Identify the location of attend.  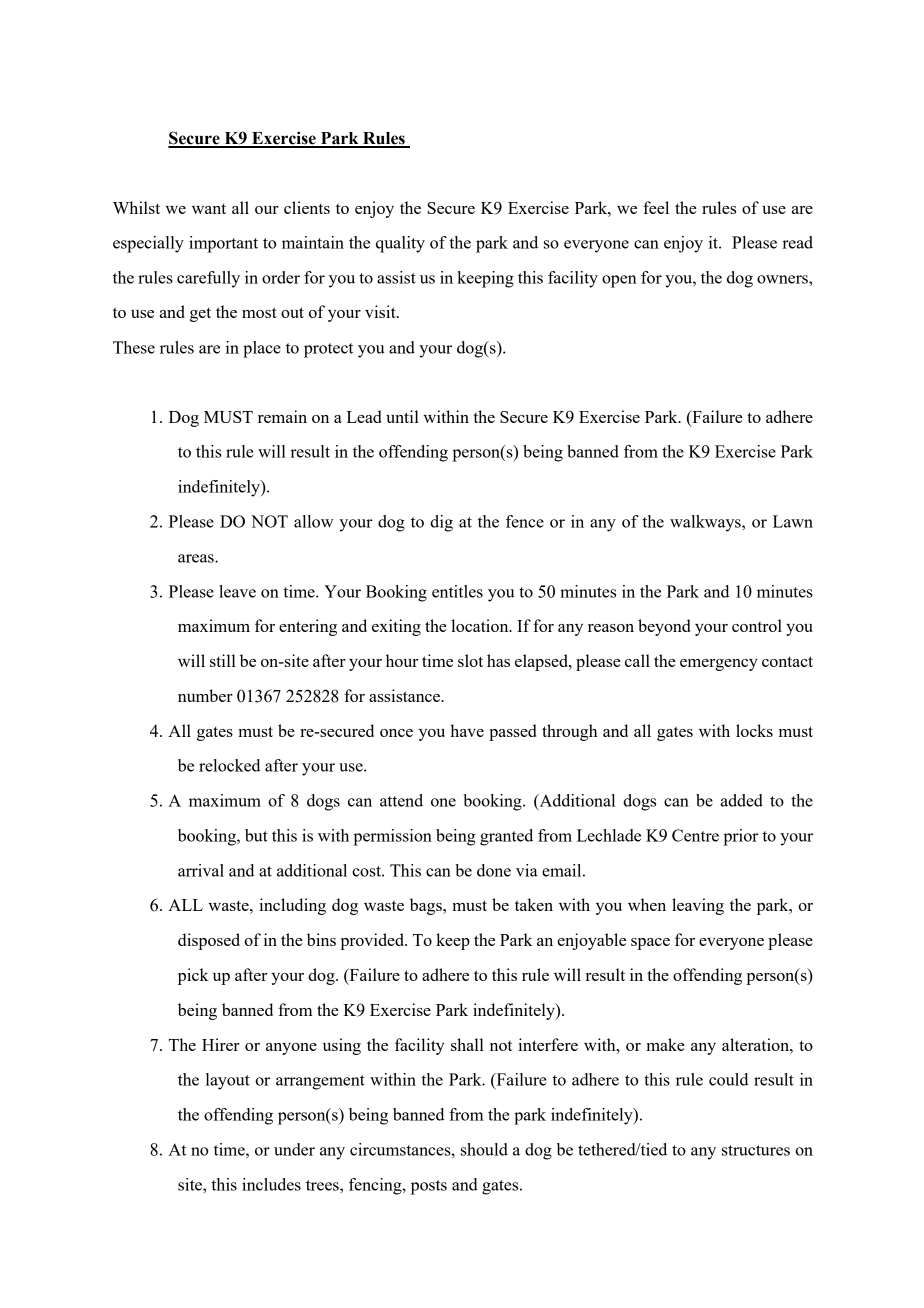
(401, 800).
